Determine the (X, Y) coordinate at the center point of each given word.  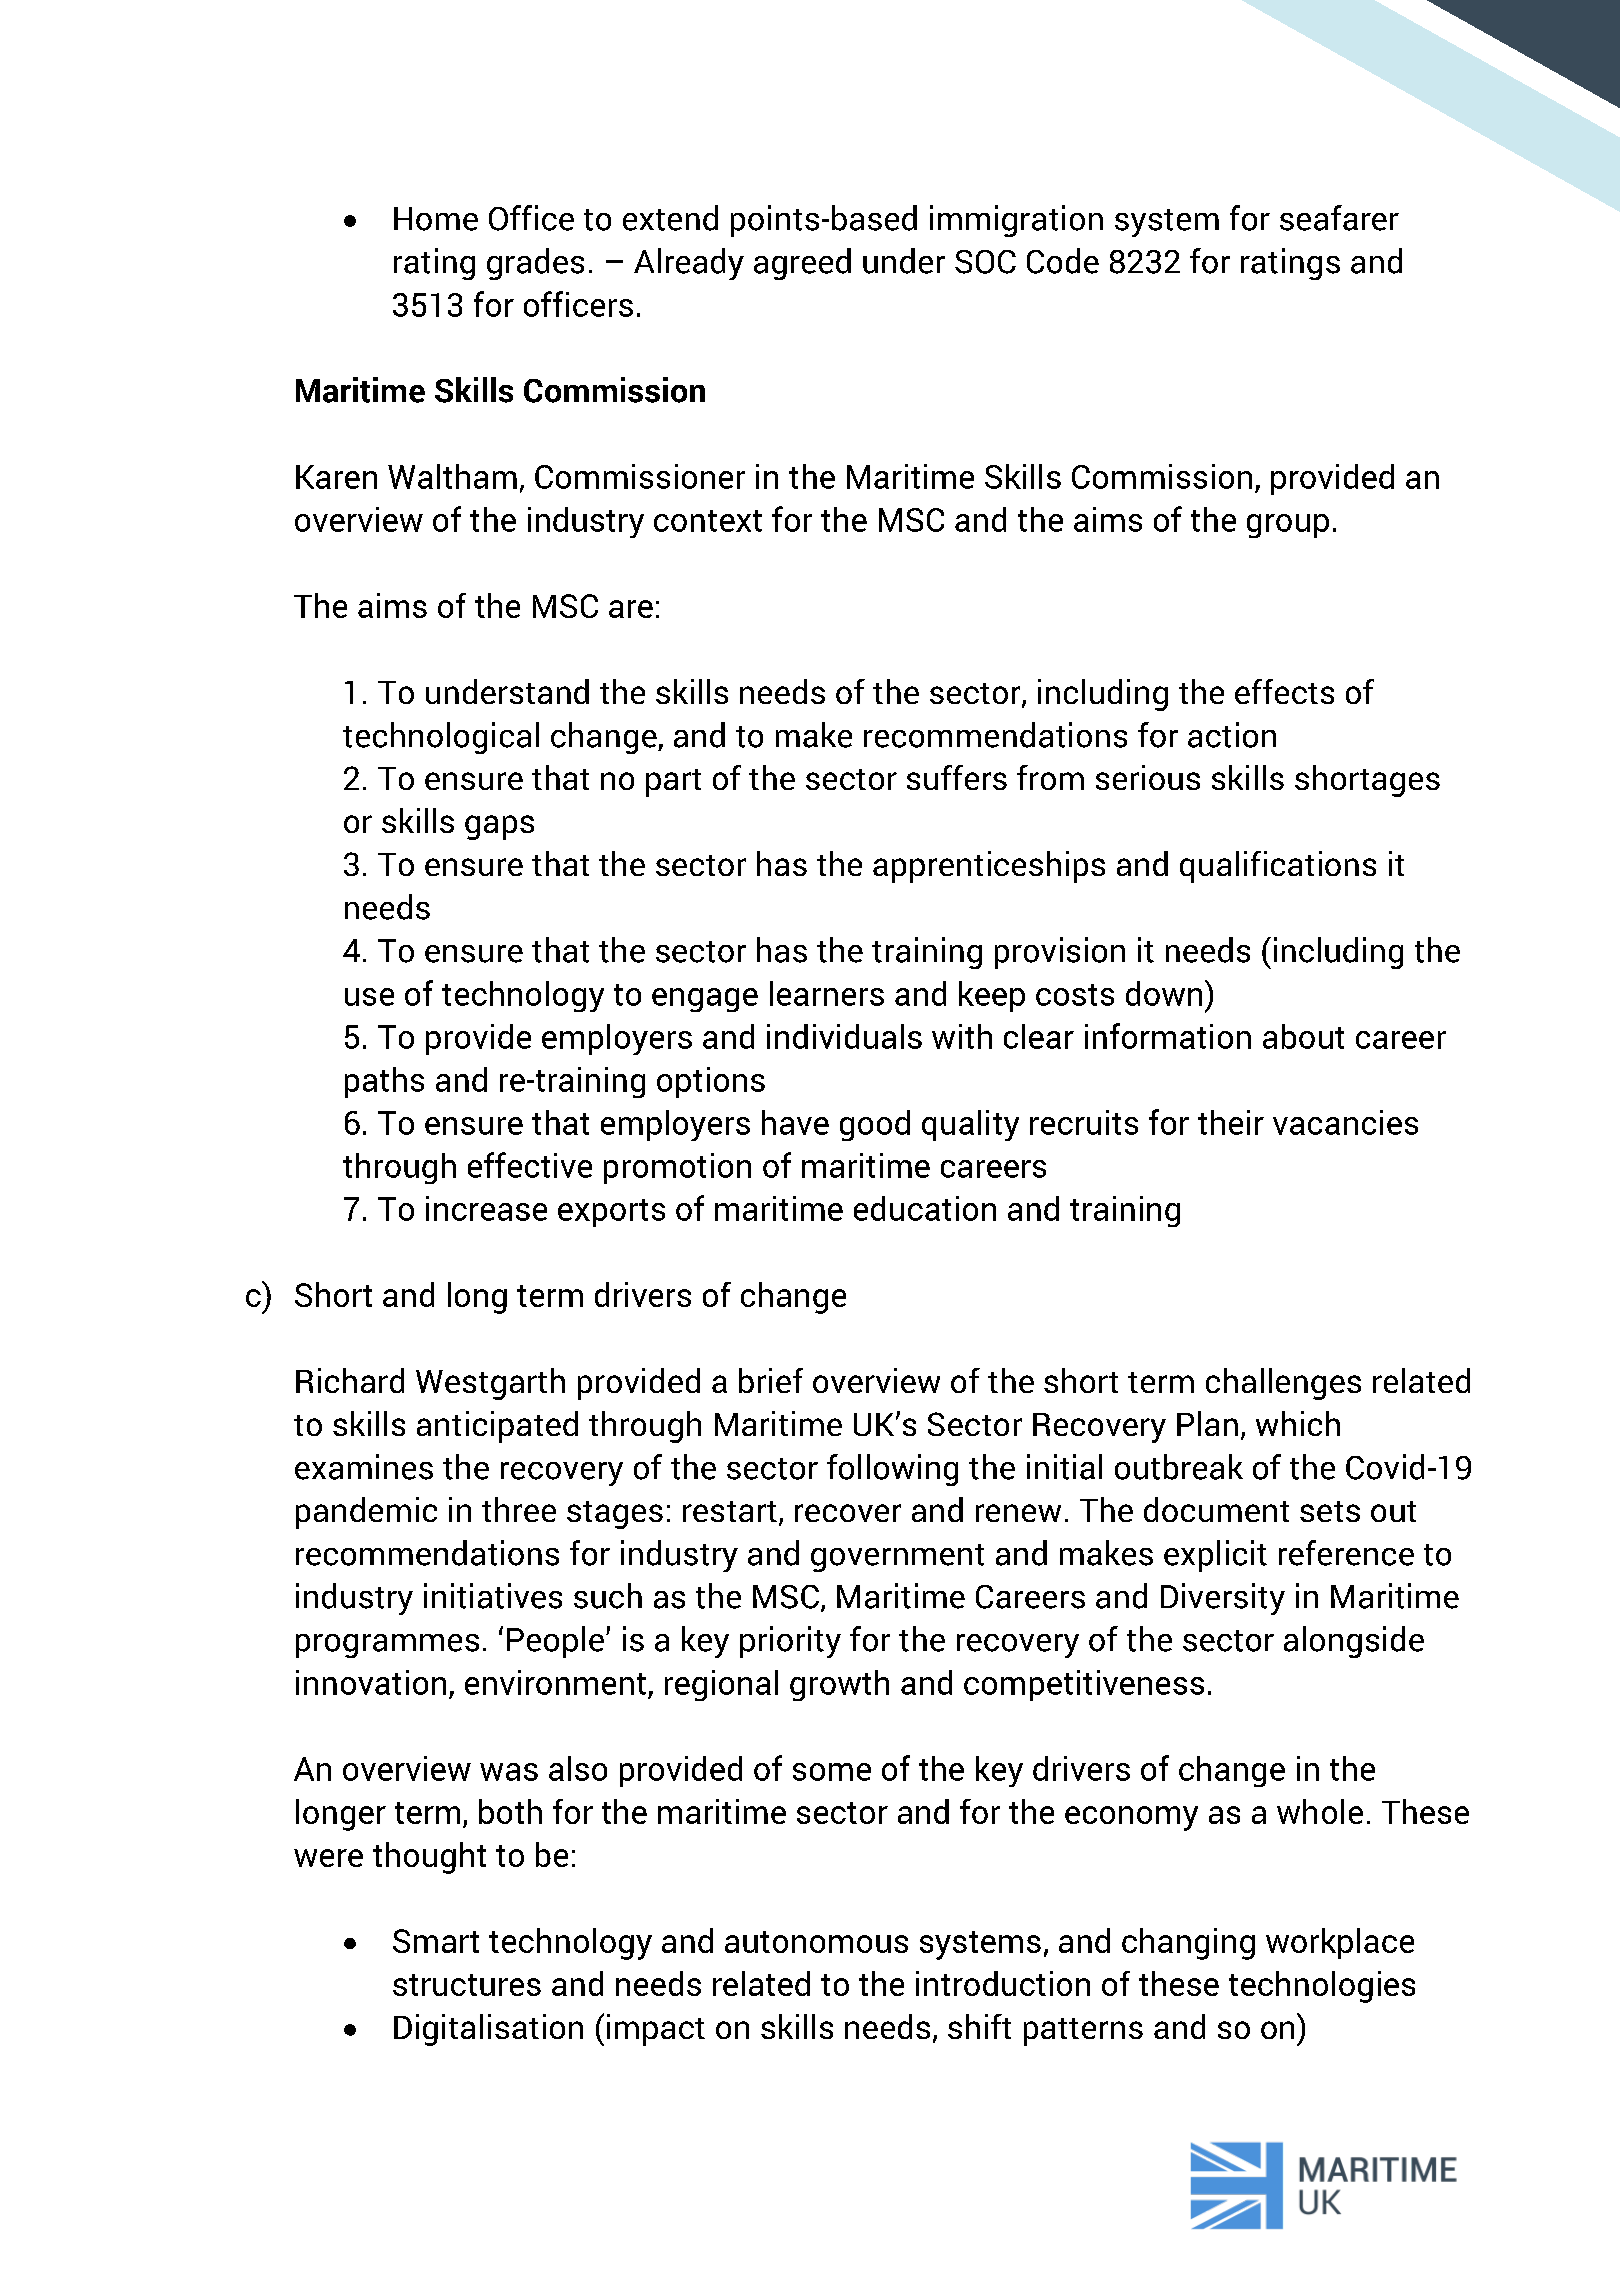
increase (486, 1208)
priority (790, 1642)
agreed (802, 264)
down (1164, 993)
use (369, 997)
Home (436, 219)
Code (1063, 261)
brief (771, 1380)
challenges (1283, 1384)
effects (1284, 691)
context (708, 521)
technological (441, 738)
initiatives (493, 1596)
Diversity (1223, 1599)
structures (467, 1985)
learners (827, 993)
